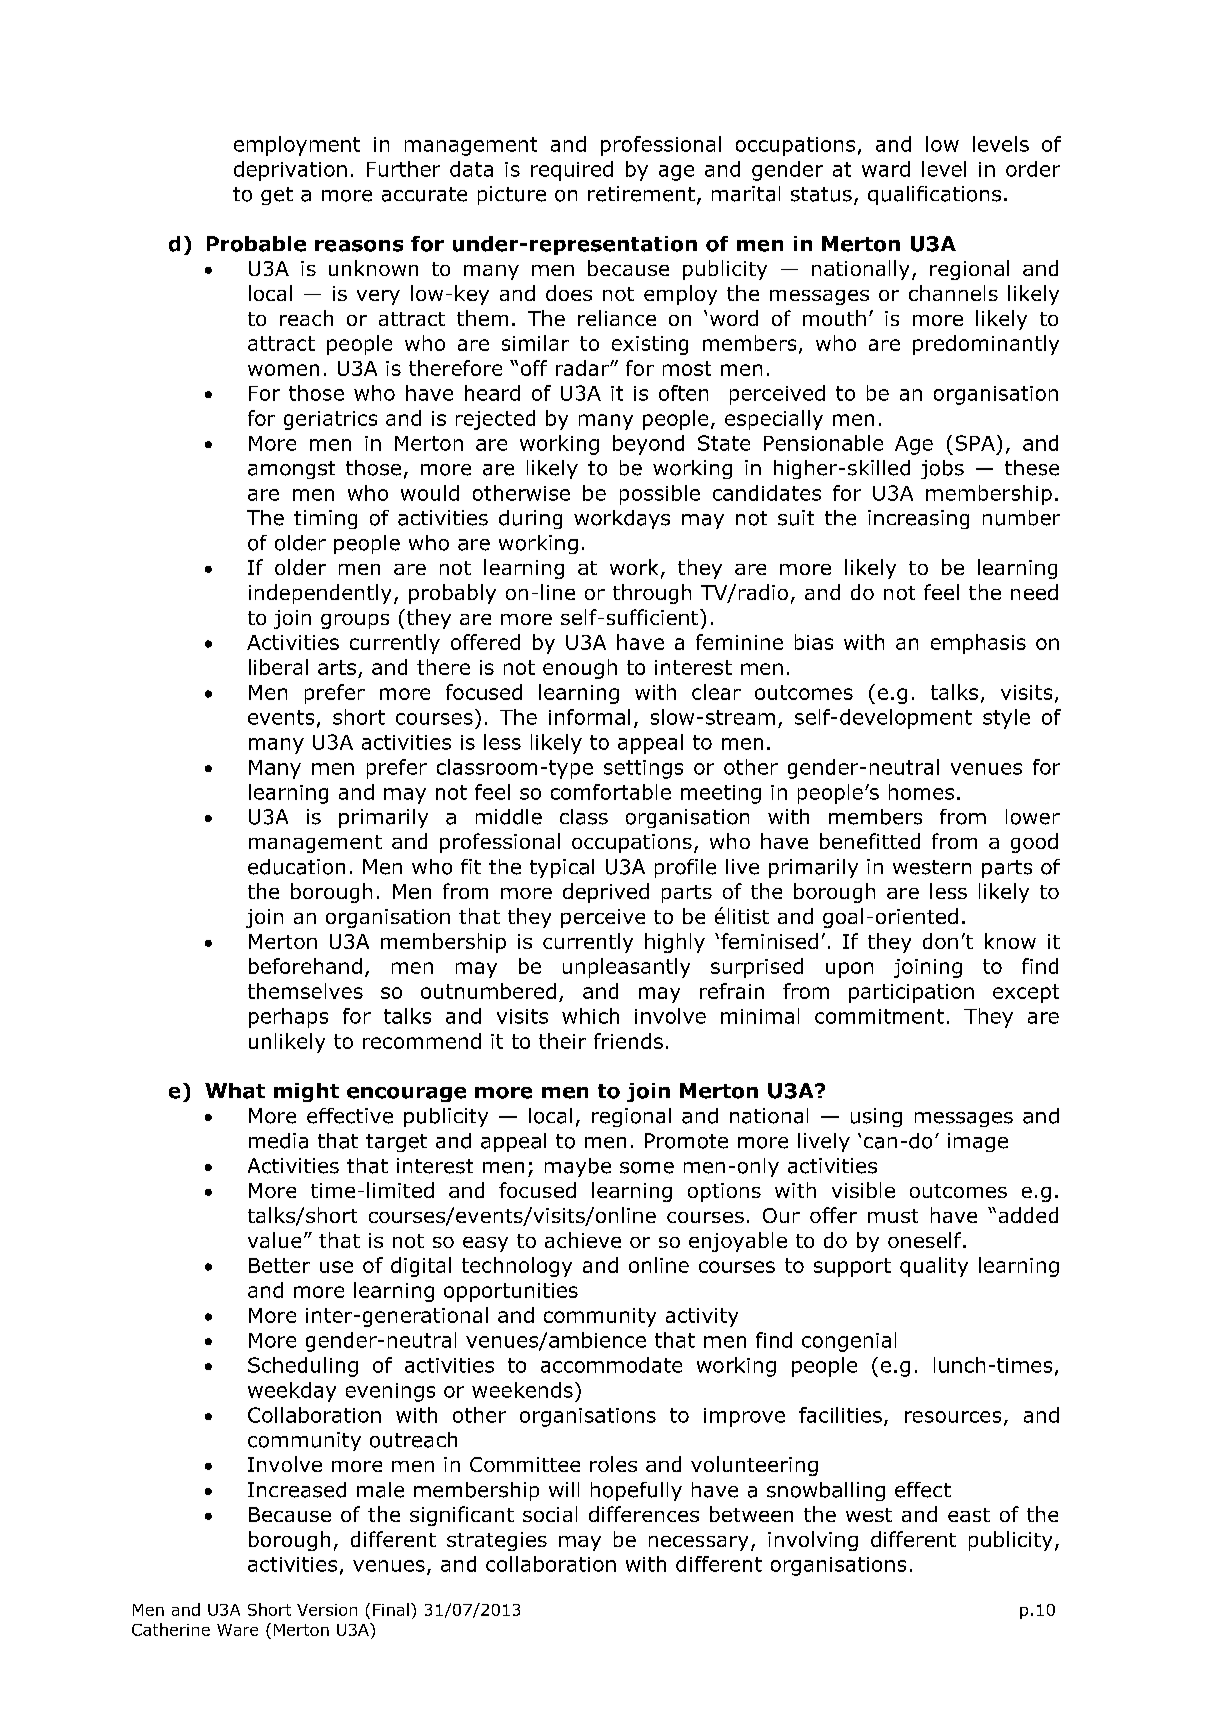  Describe the element at coordinates (278, 667) in the screenshot. I see `liberal` at that location.
